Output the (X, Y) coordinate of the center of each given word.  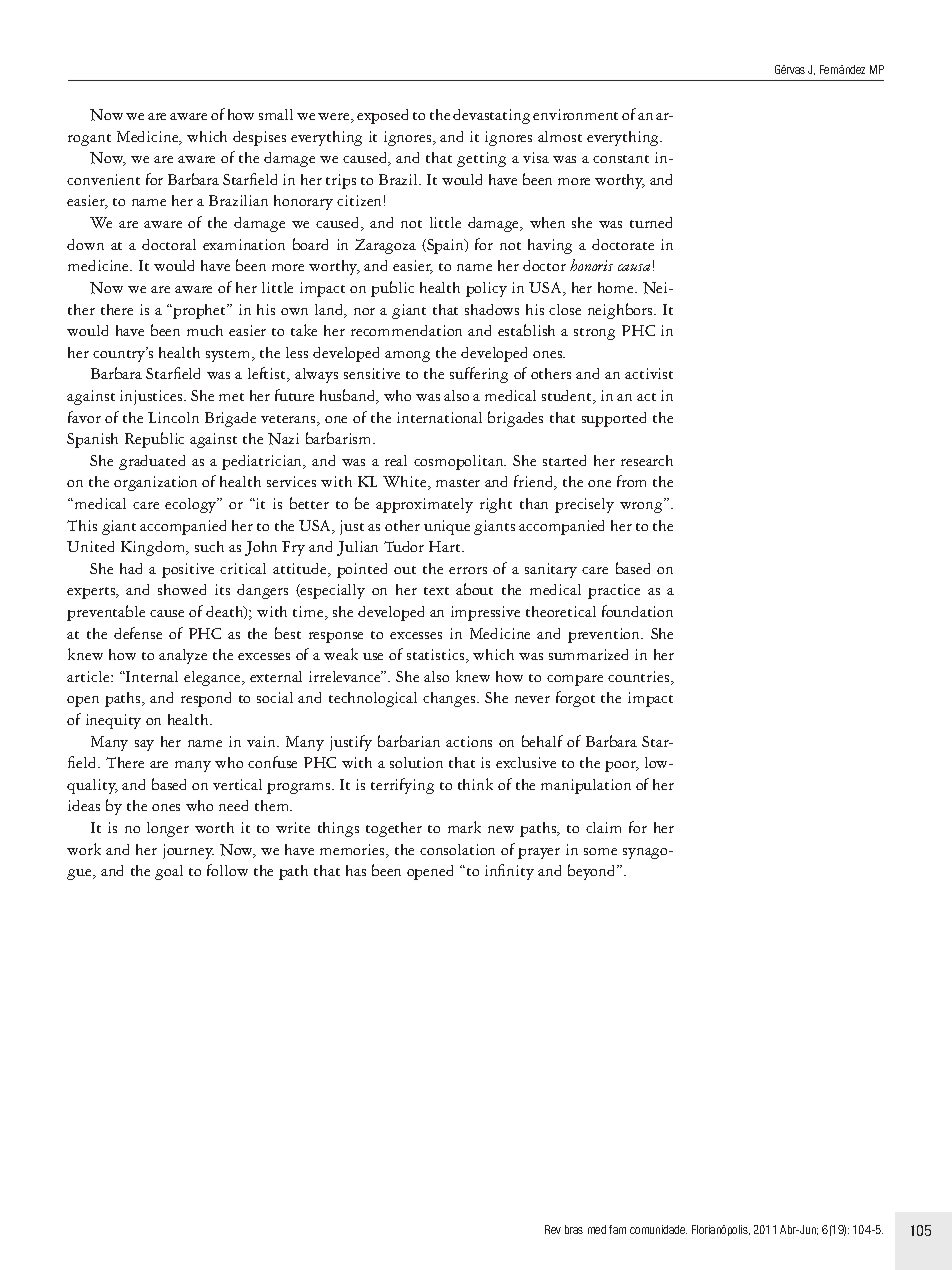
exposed (382, 116)
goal (169, 872)
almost (560, 136)
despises (259, 138)
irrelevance (346, 676)
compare (575, 680)
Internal (151, 676)
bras (574, 1229)
